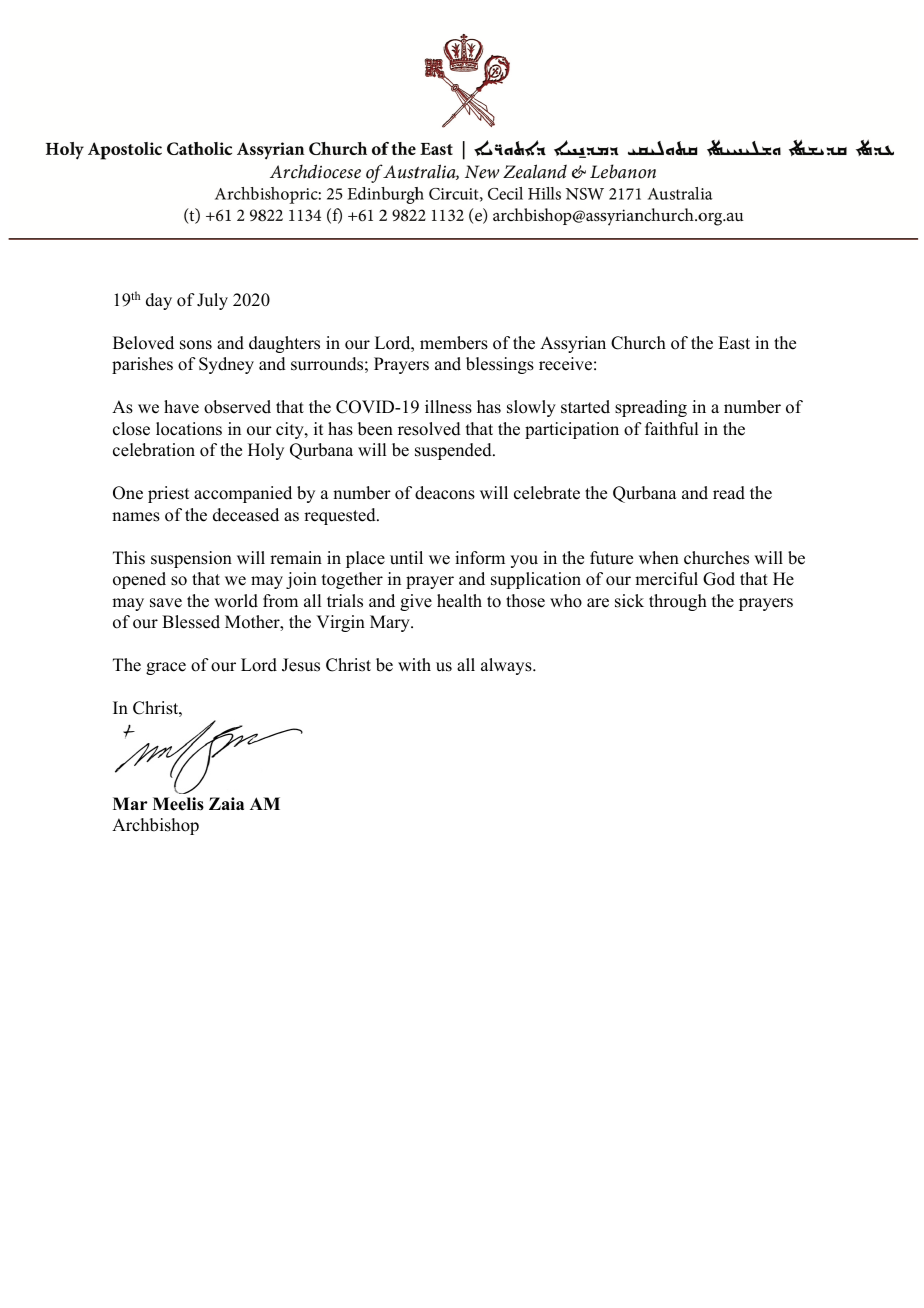 The height and width of the document is (1308, 924). What do you see at coordinates (454, 343) in the document?
I see `members` at bounding box center [454, 343].
